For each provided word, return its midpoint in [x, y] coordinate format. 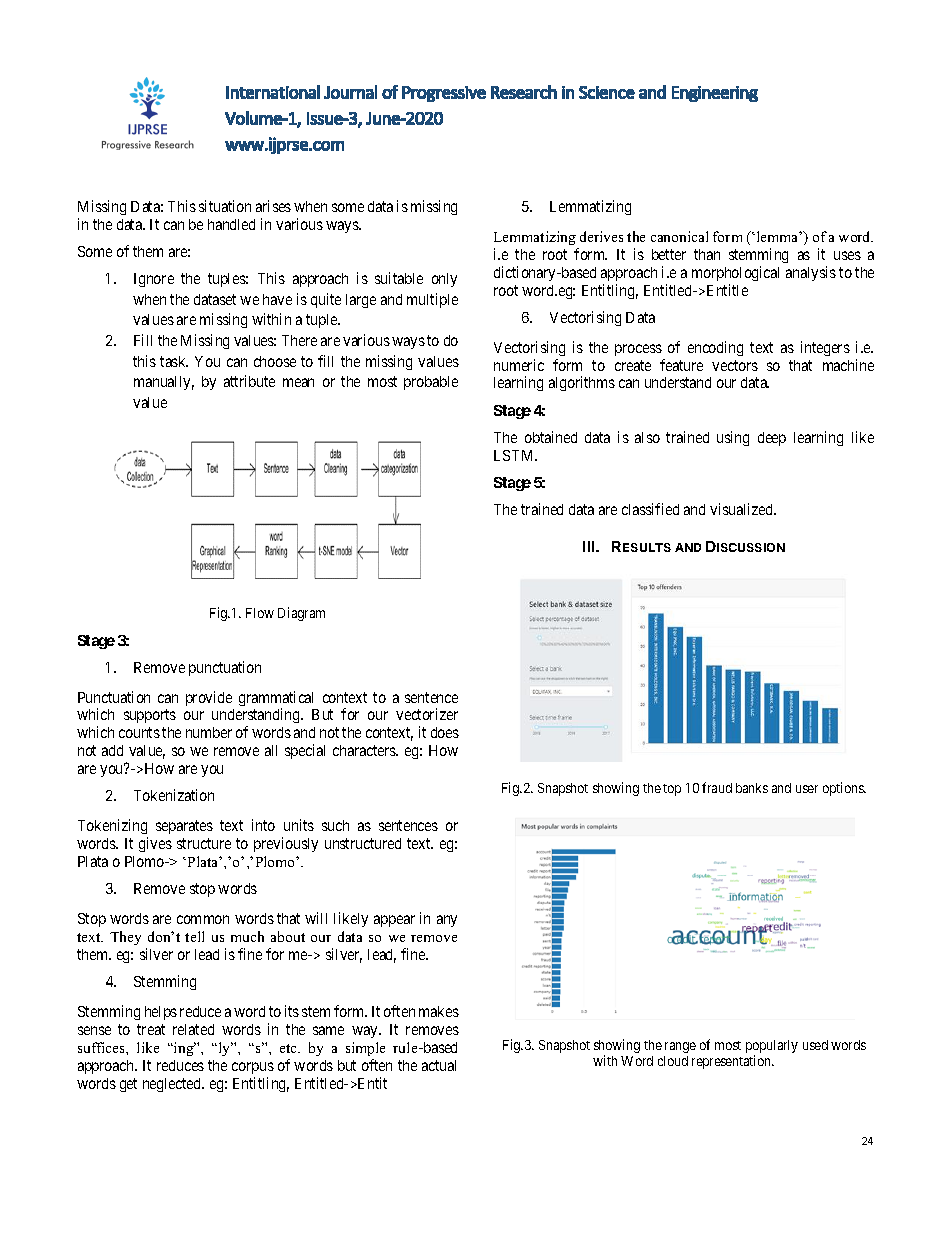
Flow [260, 613]
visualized [743, 509]
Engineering [715, 94]
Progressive [444, 94]
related [193, 1029]
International [273, 92]
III [590, 546]
